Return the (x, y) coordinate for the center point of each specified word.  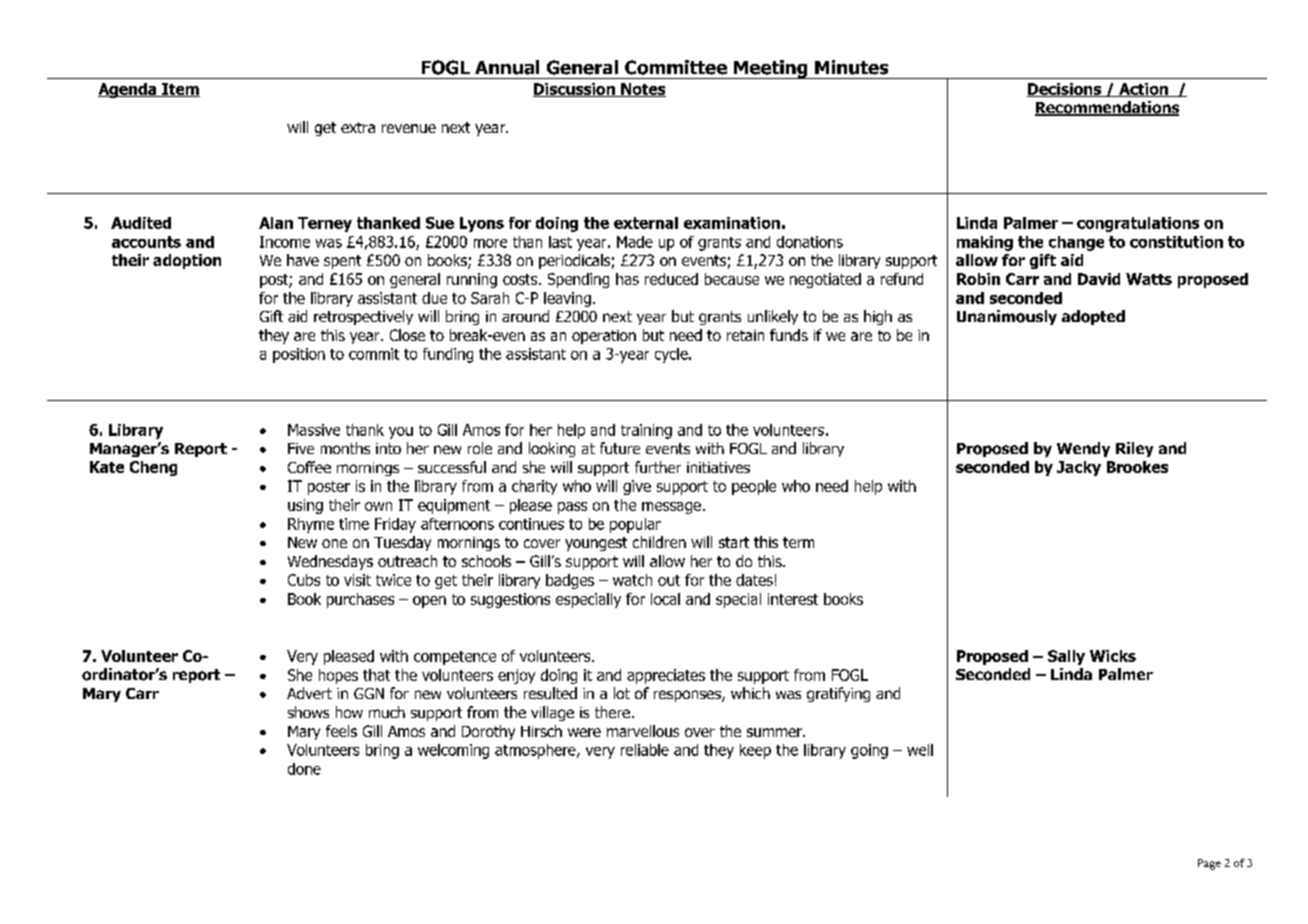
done (304, 769)
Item (180, 90)
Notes (642, 90)
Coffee (309, 467)
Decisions (1065, 90)
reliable (645, 750)
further (658, 467)
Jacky (1079, 468)
